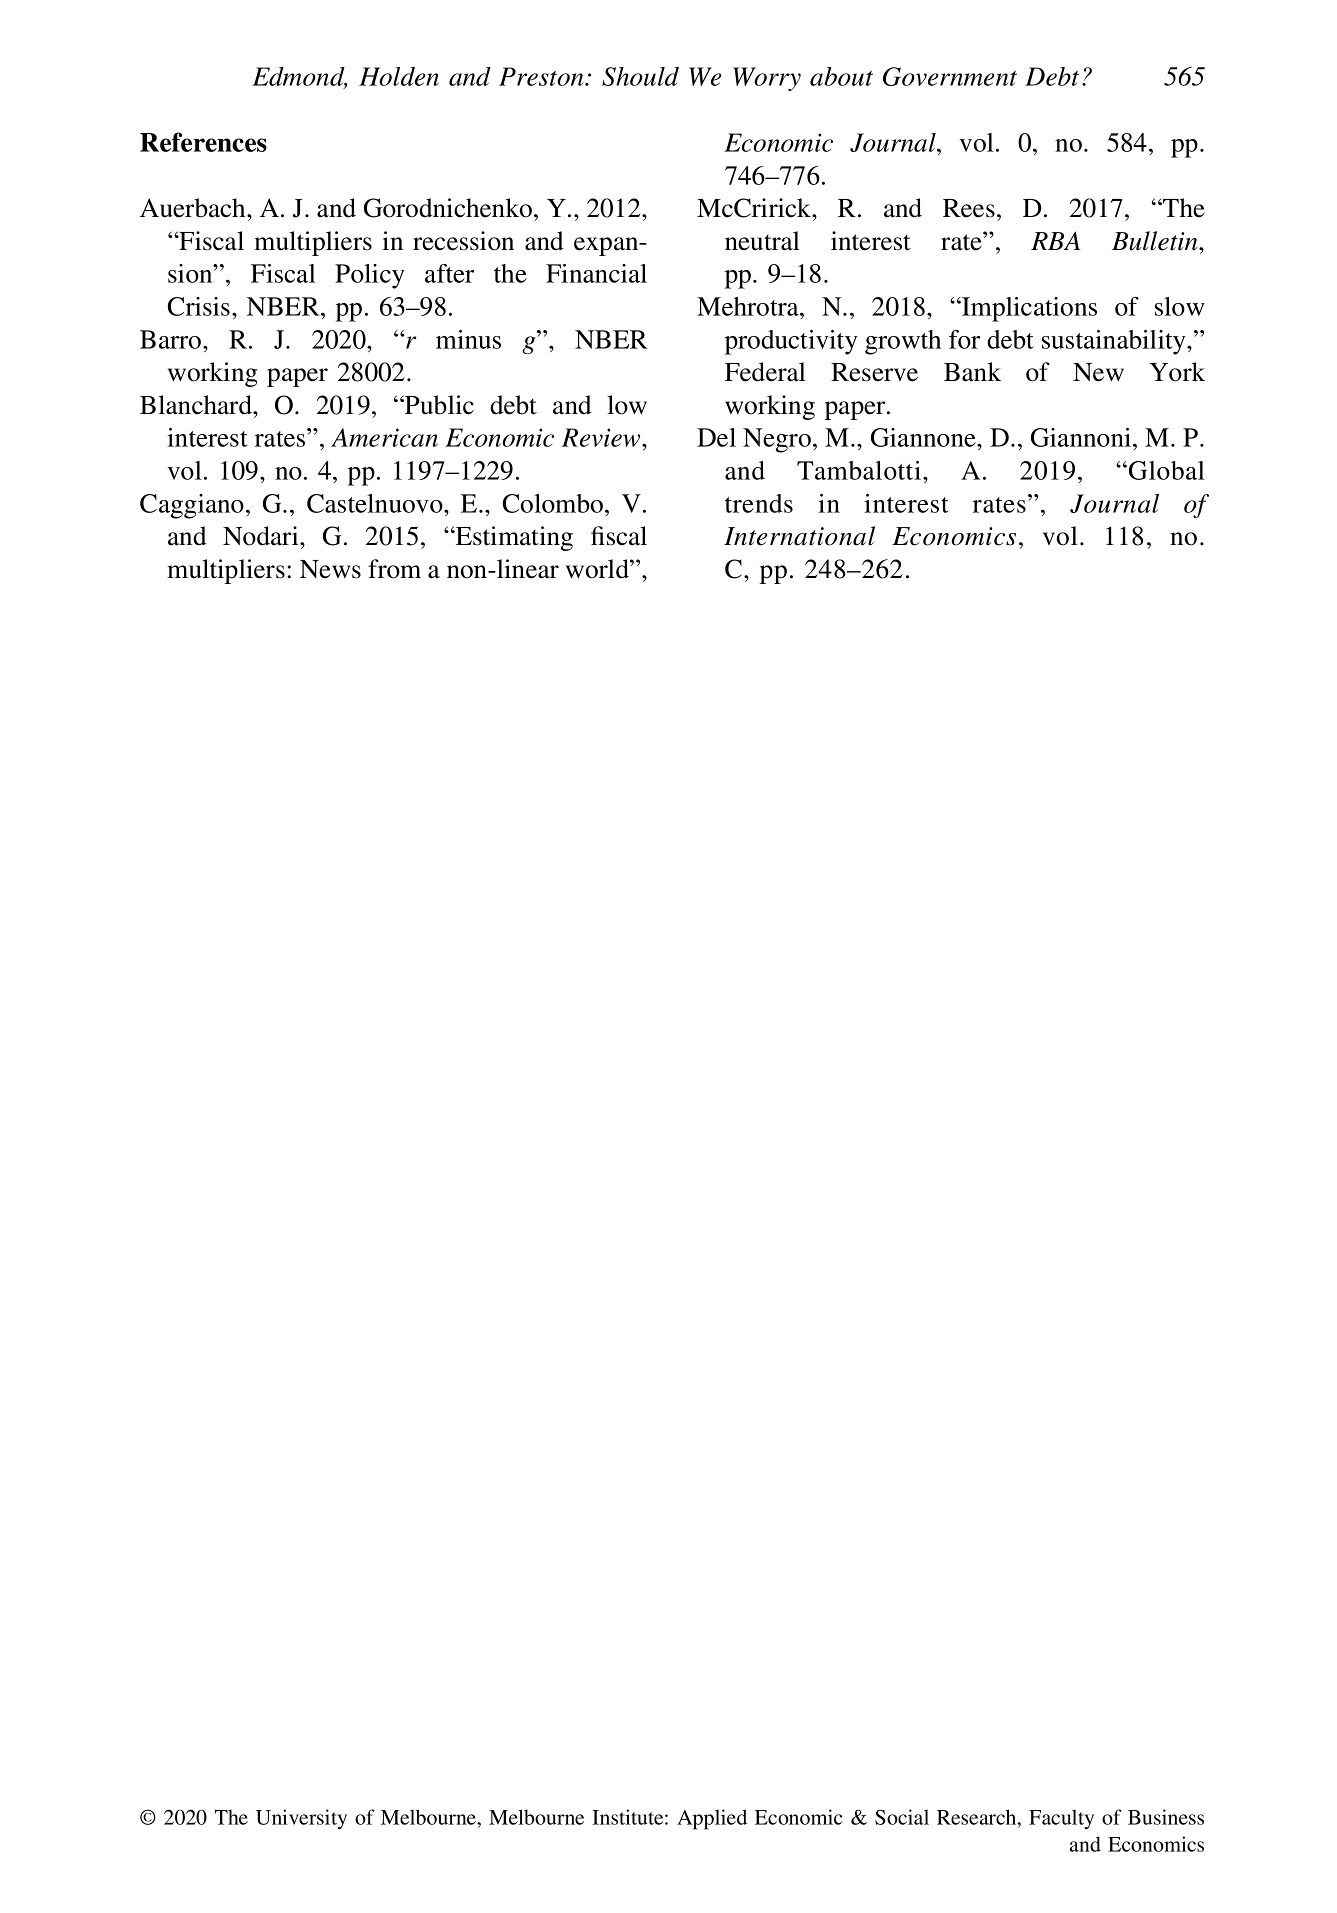  What do you see at coordinates (712, 1819) in the screenshot?
I see `Applied` at bounding box center [712, 1819].
